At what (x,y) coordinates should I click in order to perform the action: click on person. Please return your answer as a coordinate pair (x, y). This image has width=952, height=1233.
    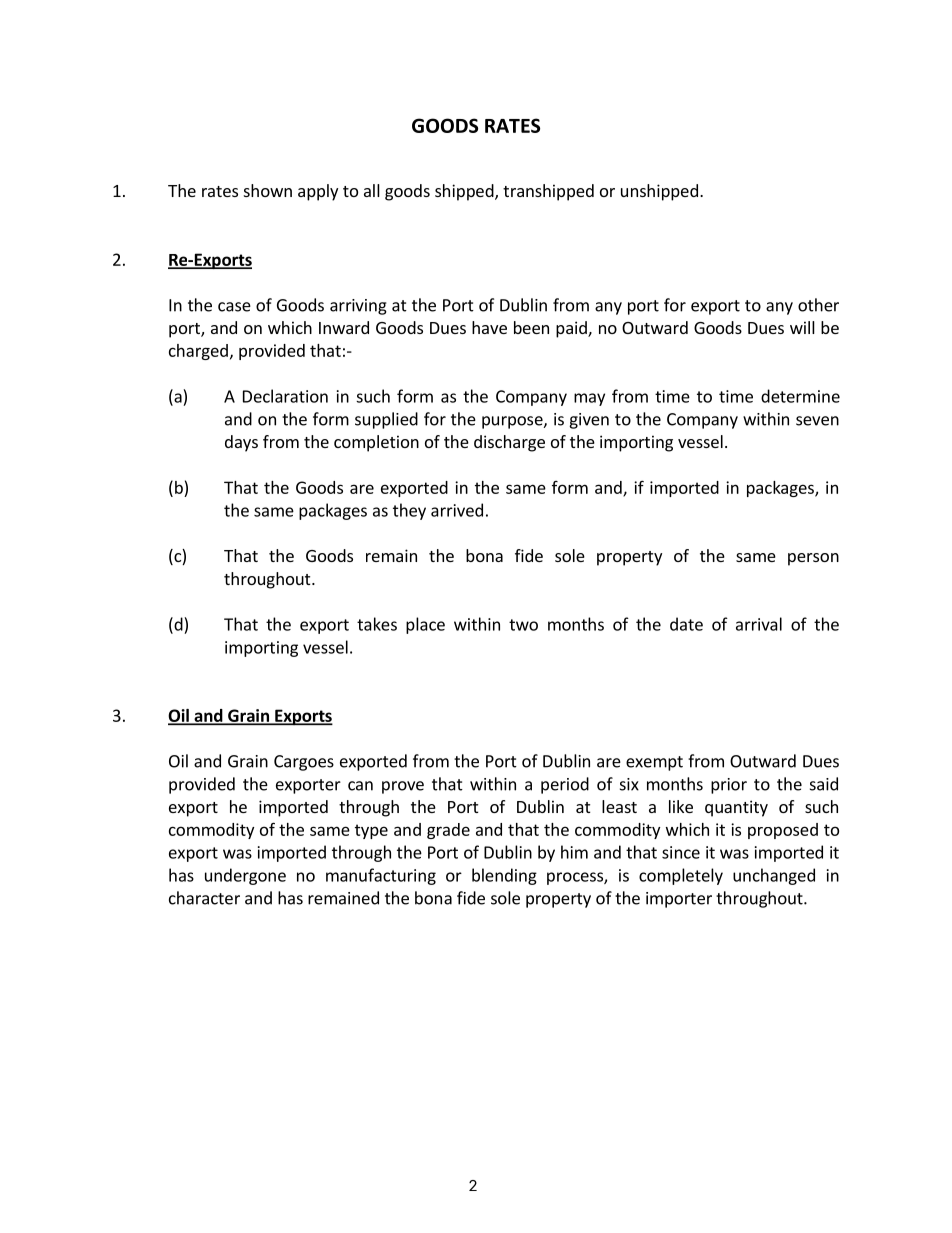
    Looking at the image, I should click on (813, 559).
